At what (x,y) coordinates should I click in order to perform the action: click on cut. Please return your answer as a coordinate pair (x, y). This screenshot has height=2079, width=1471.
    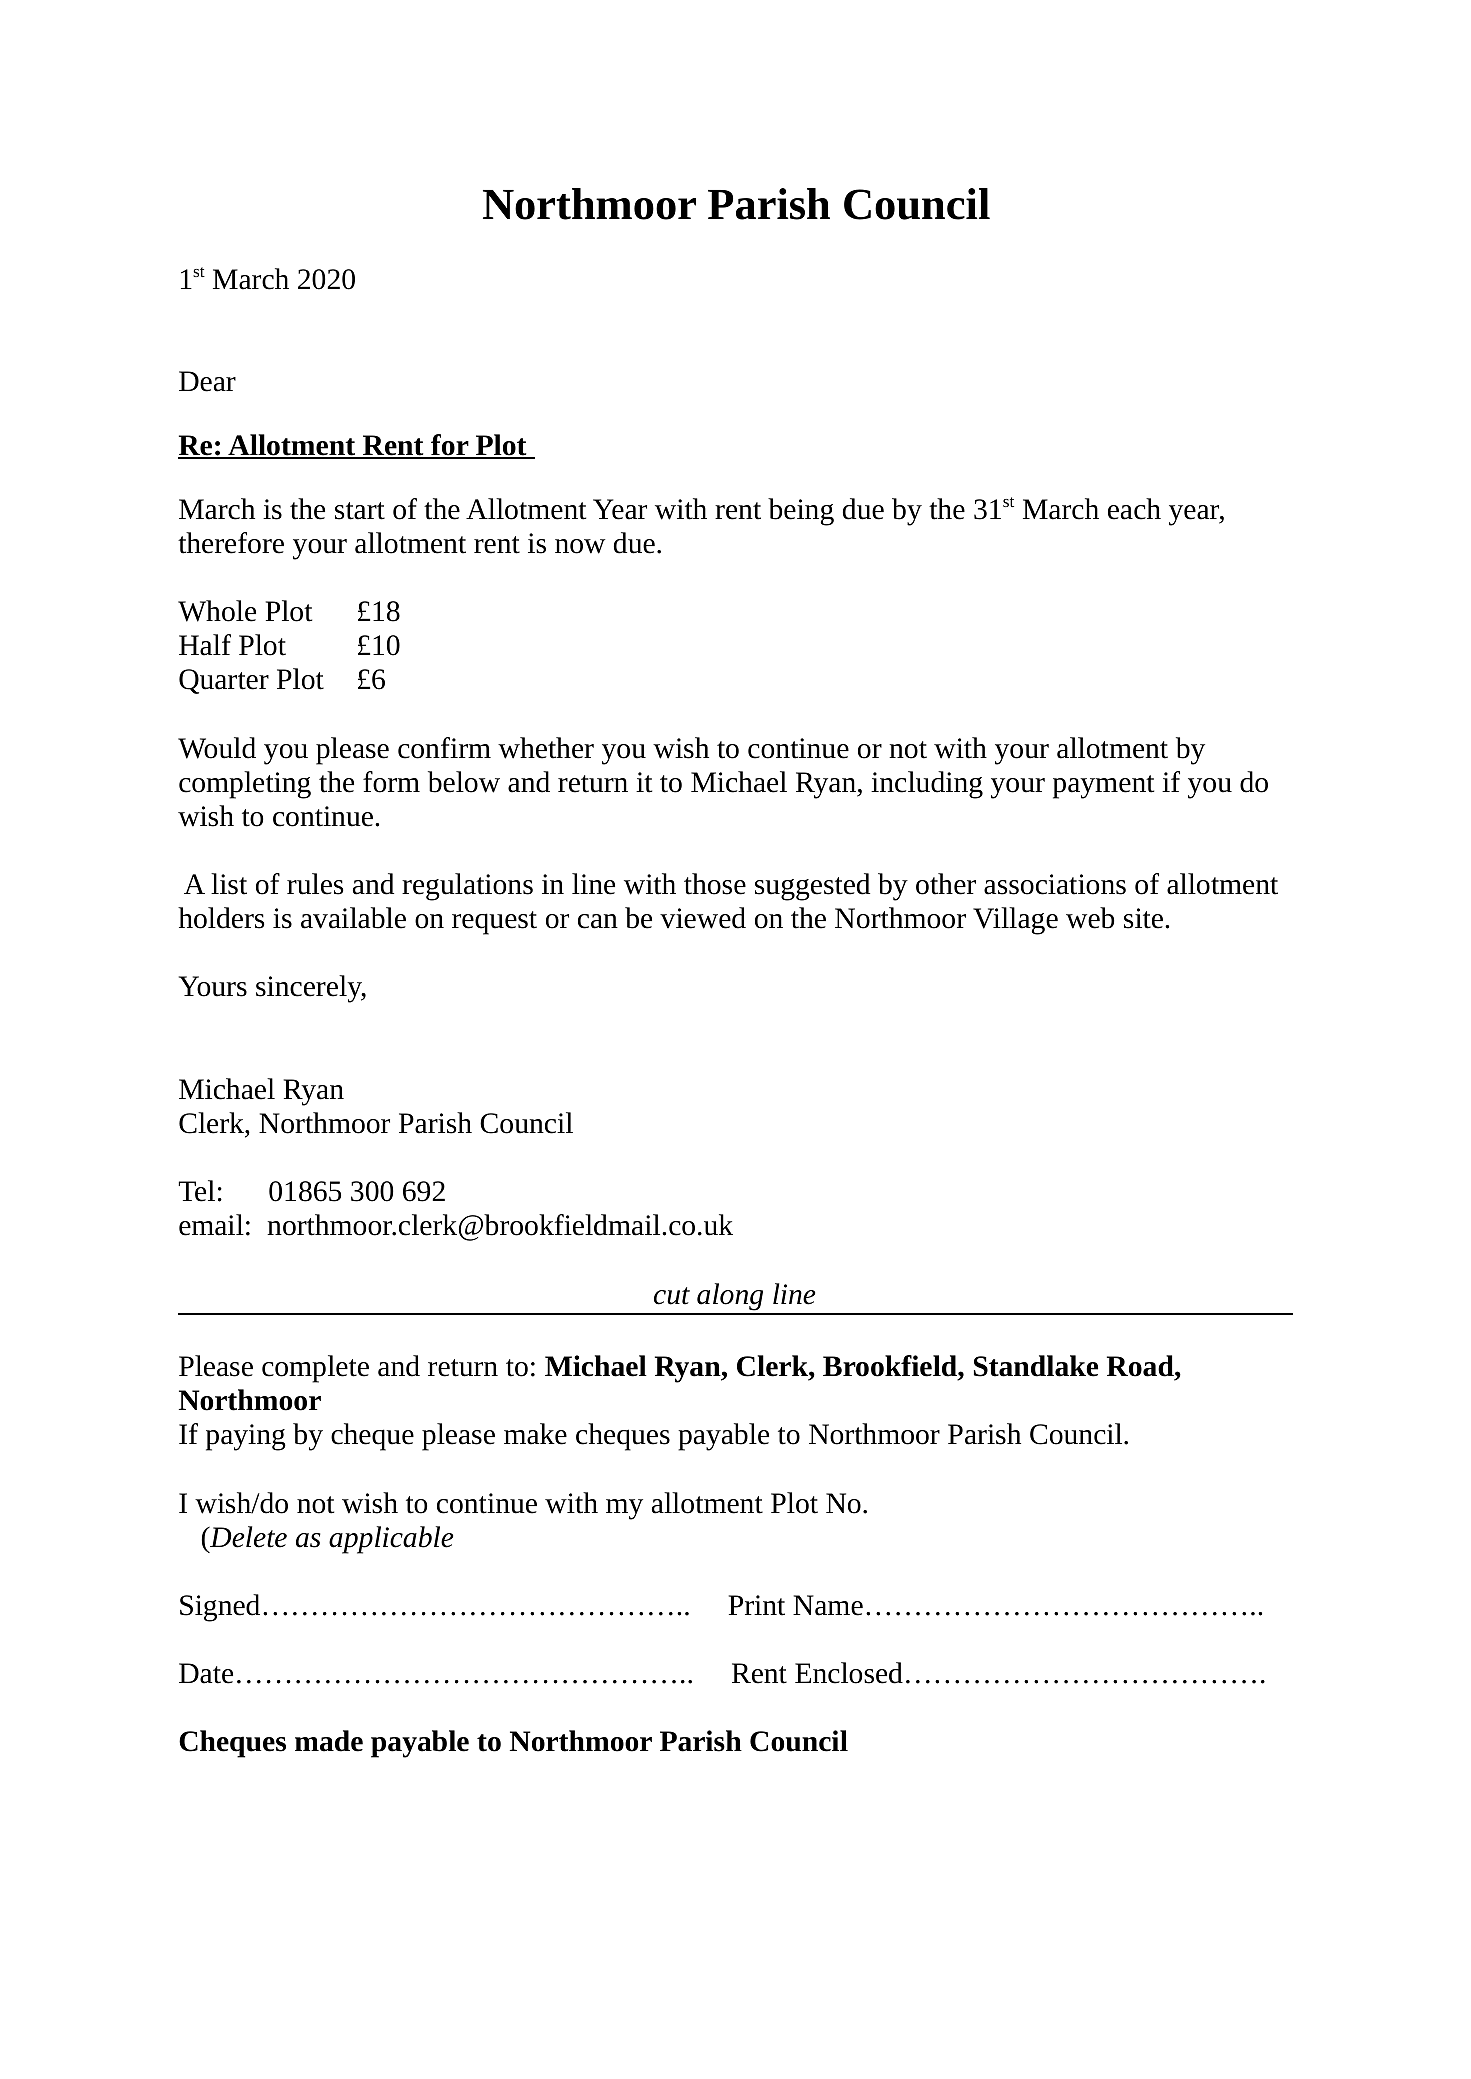
    Looking at the image, I should click on (672, 1296).
